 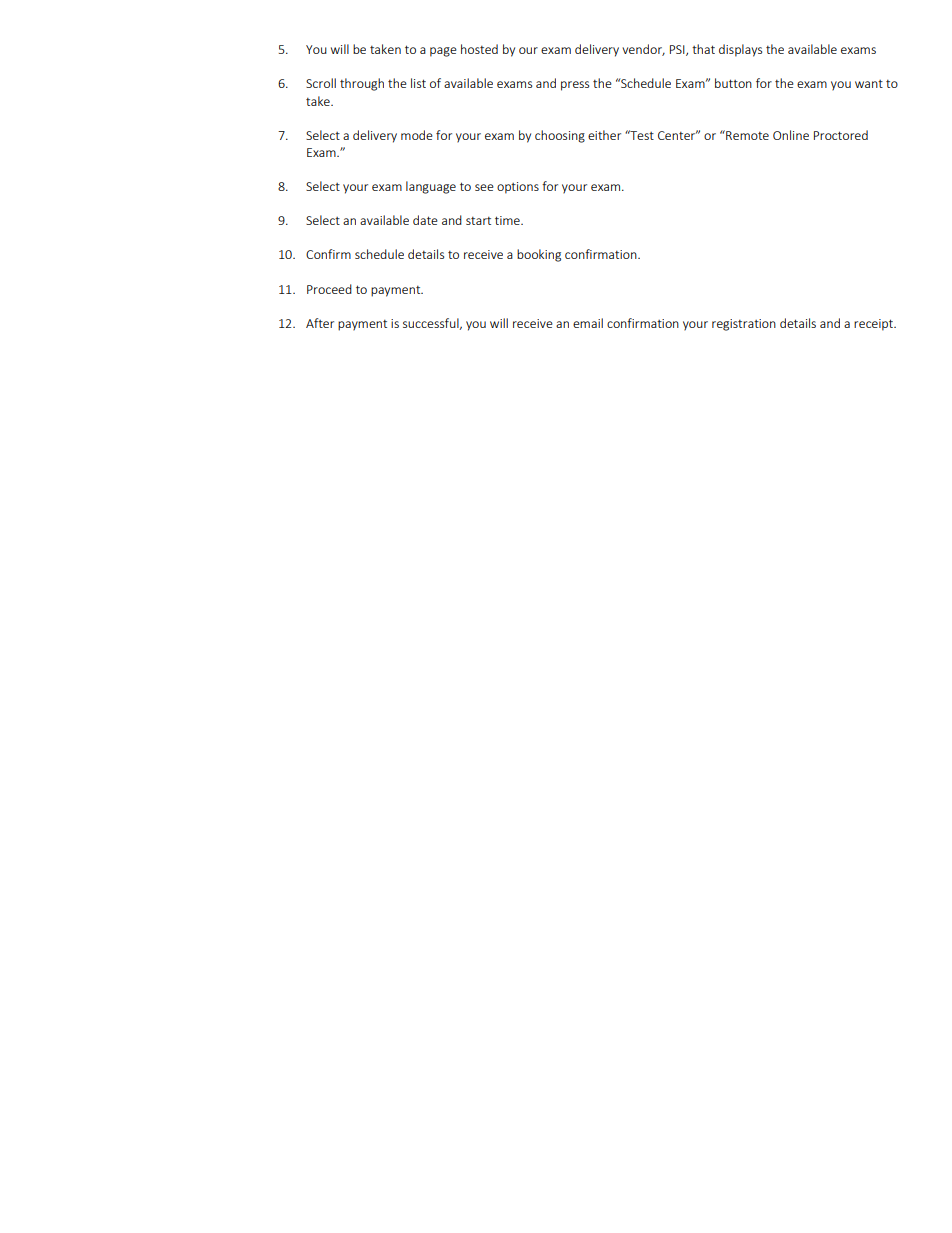 I want to click on email, so click(x=588, y=323).
